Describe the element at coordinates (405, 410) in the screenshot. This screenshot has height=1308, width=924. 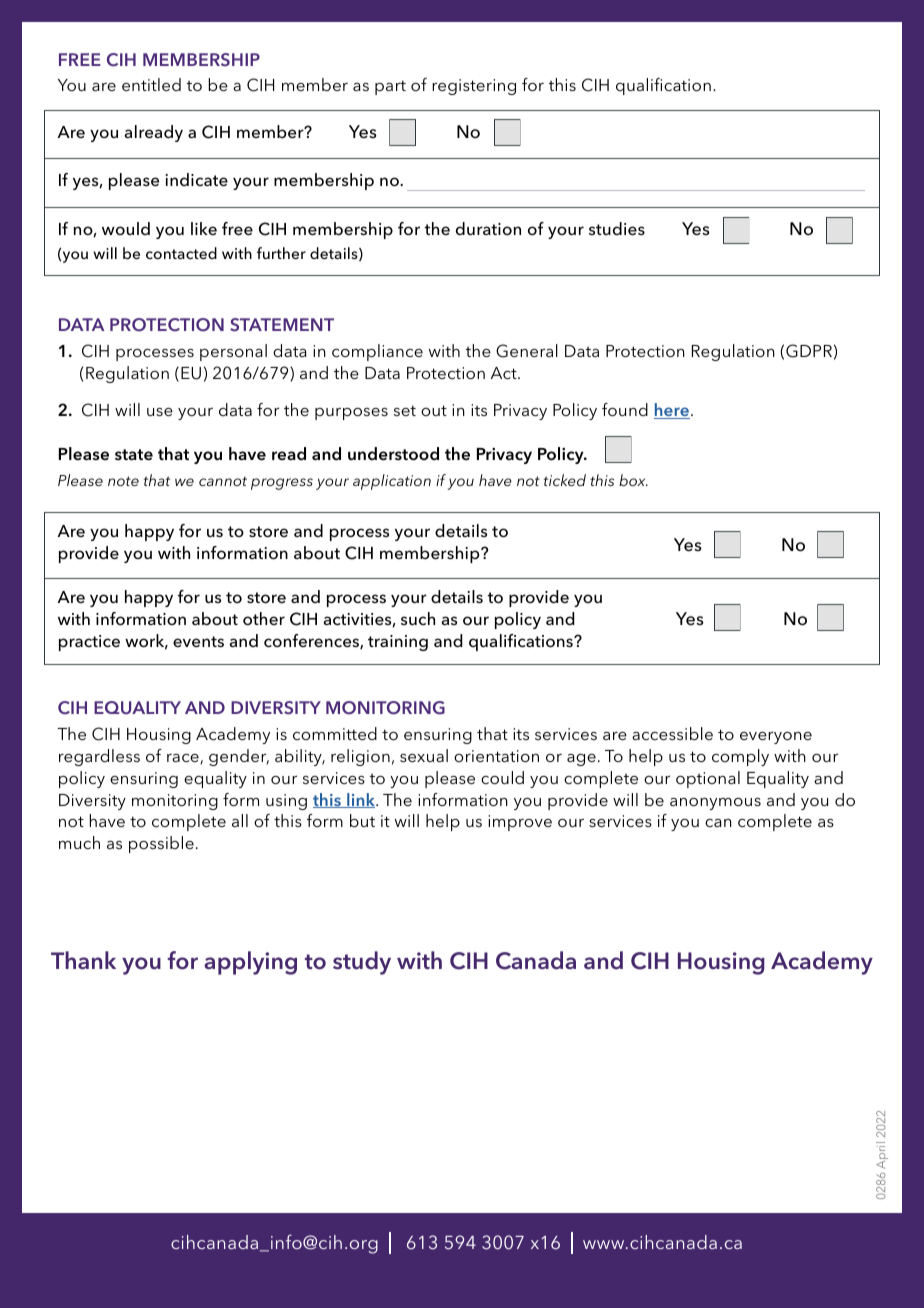
I see `set` at that location.
